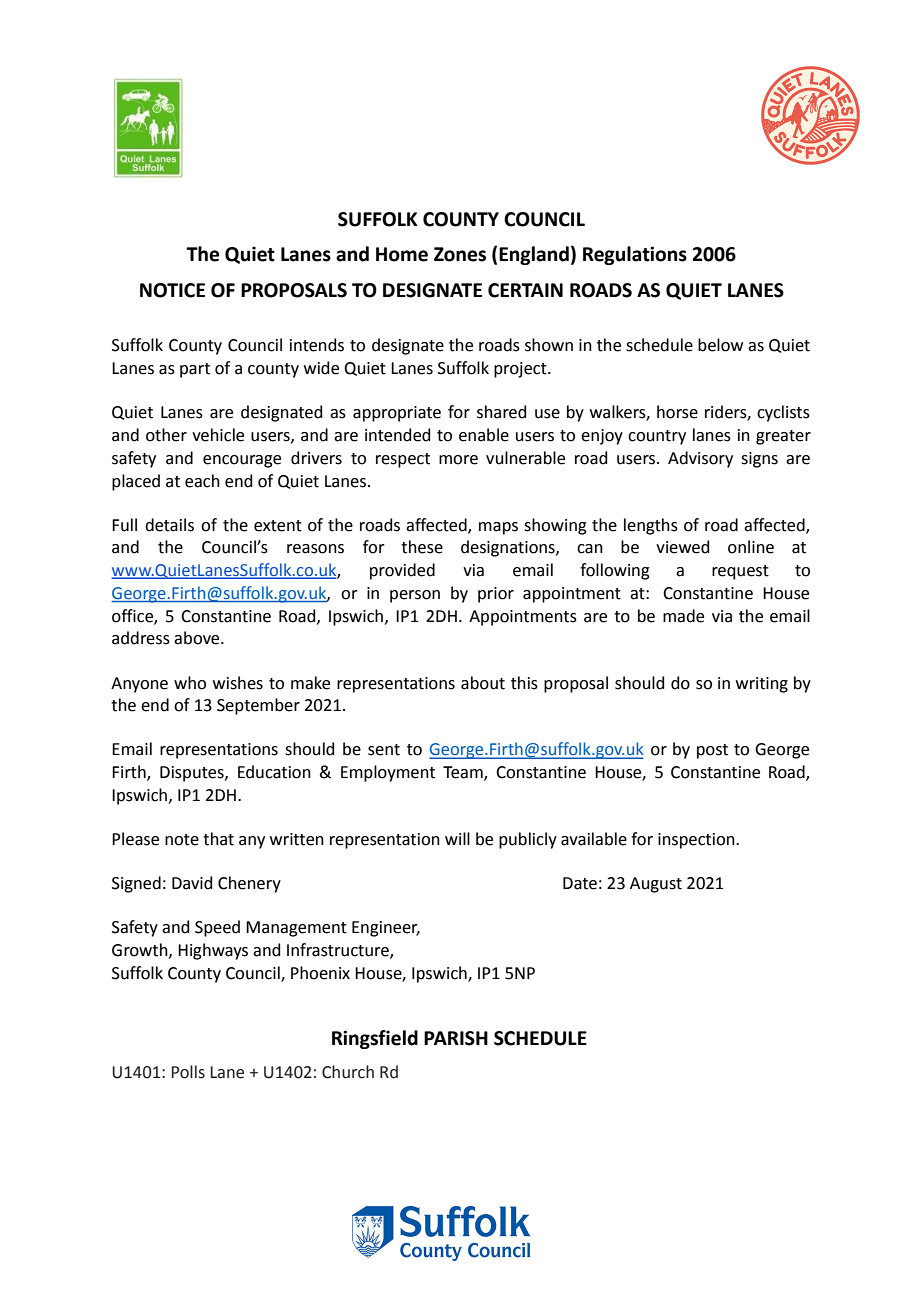  What do you see at coordinates (188, 1072) in the document?
I see `Polls` at bounding box center [188, 1072].
